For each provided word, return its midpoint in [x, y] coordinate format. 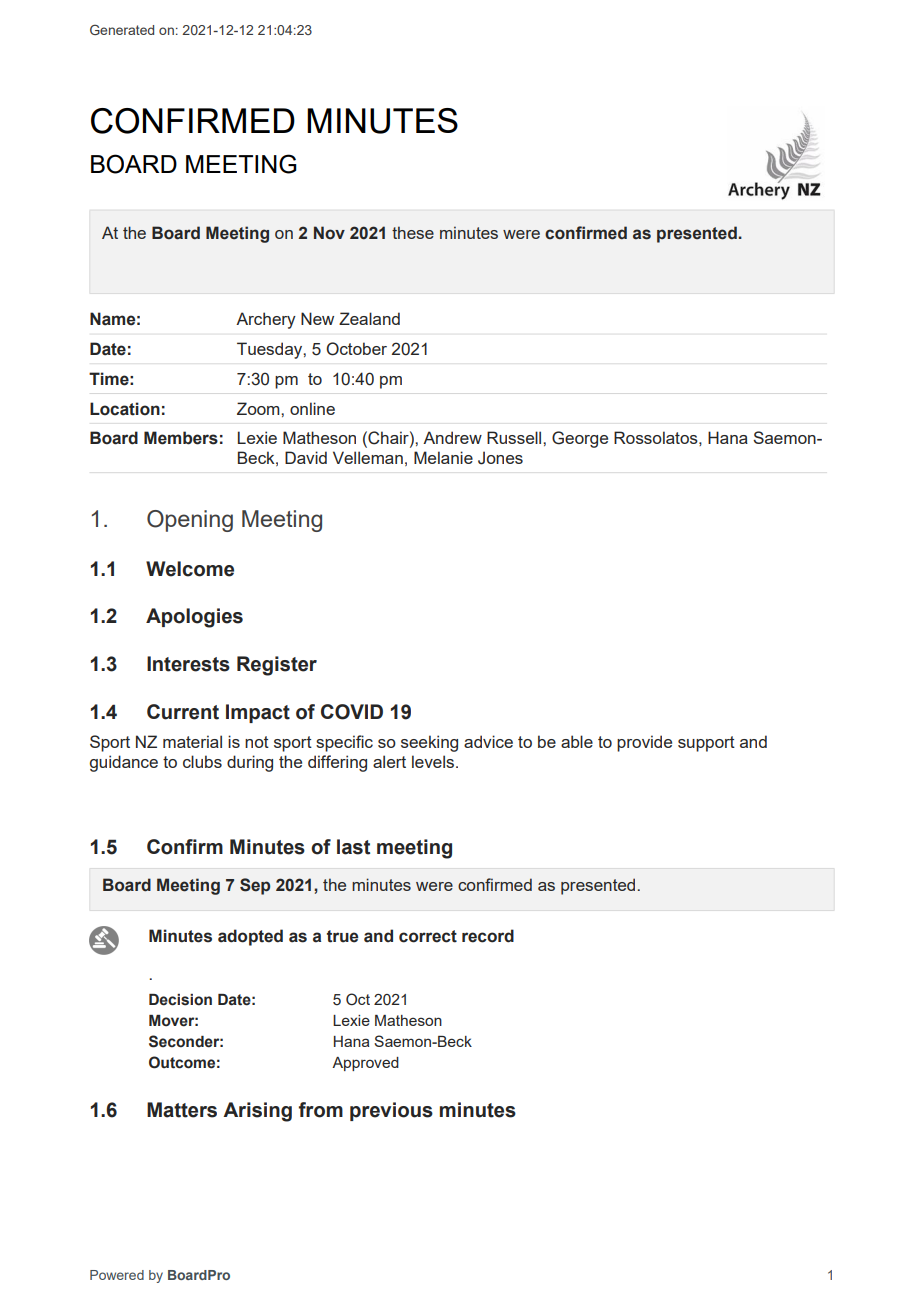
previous [391, 1111]
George [580, 439]
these [413, 232]
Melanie [443, 457]
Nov [329, 233]
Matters [182, 1110]
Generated [122, 29]
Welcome [190, 569]
